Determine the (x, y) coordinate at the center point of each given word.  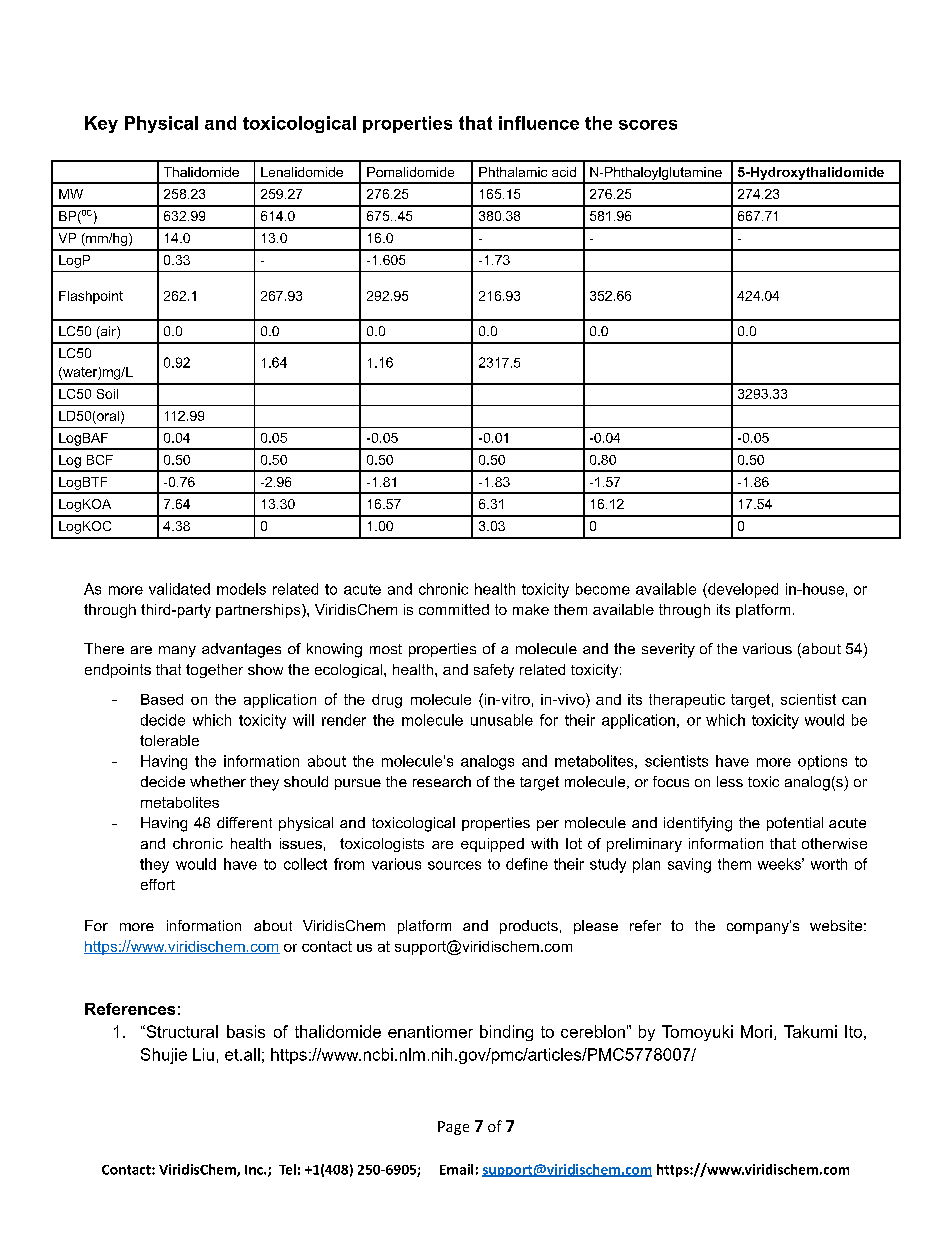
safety (494, 671)
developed (742, 590)
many (177, 651)
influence (539, 123)
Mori (756, 1031)
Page (453, 1128)
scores (648, 125)
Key (101, 124)
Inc (255, 1170)
